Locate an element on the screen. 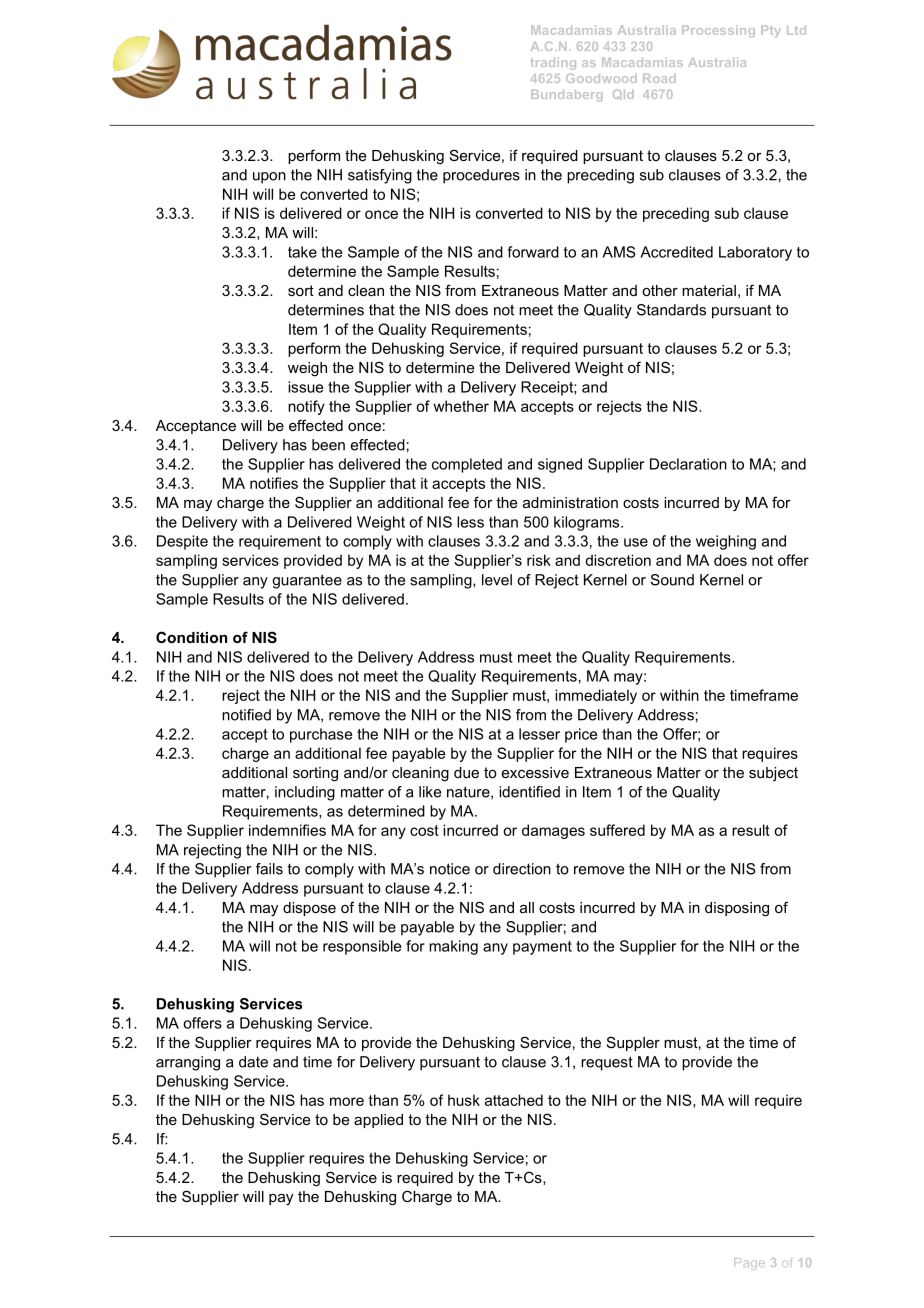 This screenshot has width=924, height=1308. completed is located at coordinates (467, 465).
